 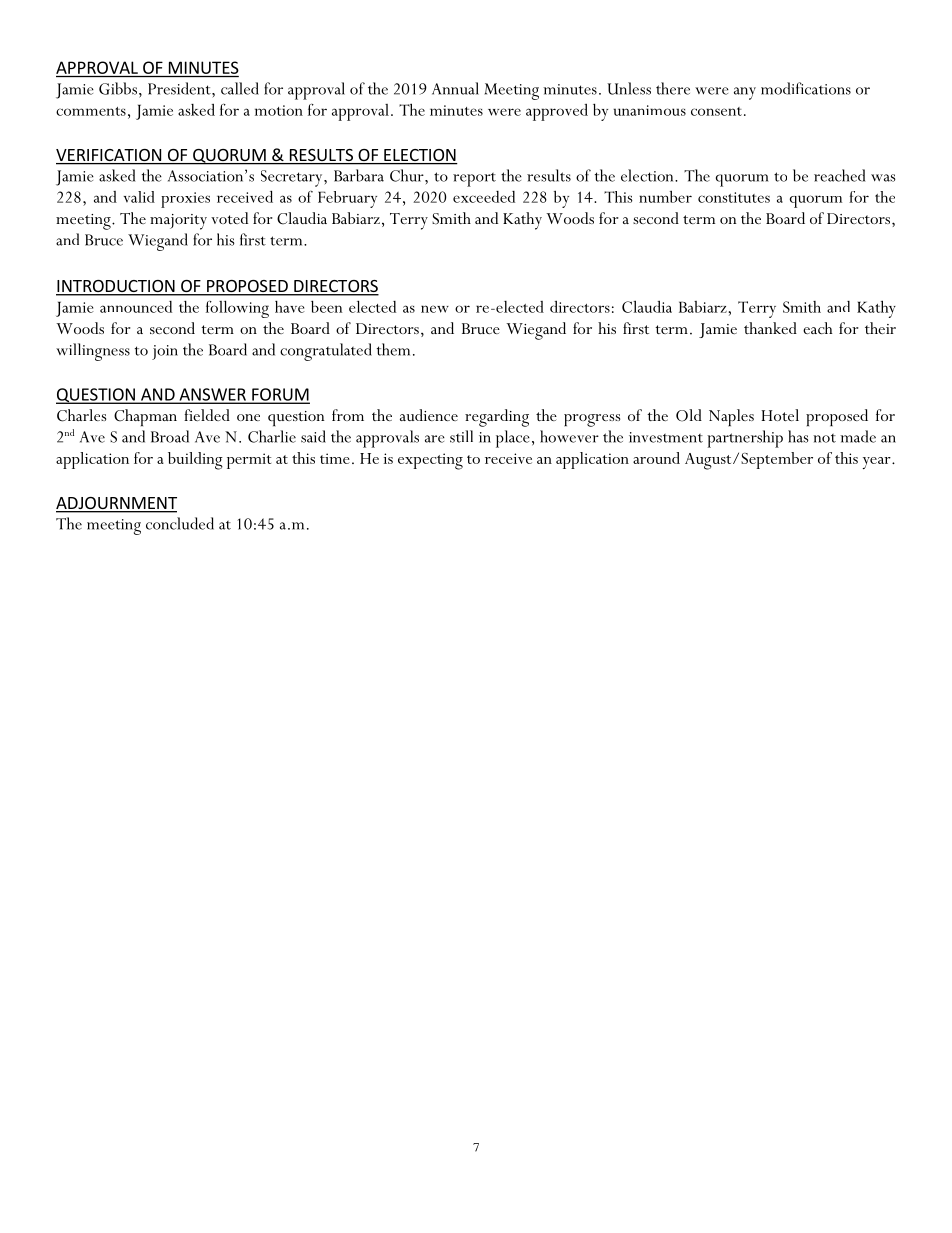 I want to click on expecting, so click(x=430, y=461).
